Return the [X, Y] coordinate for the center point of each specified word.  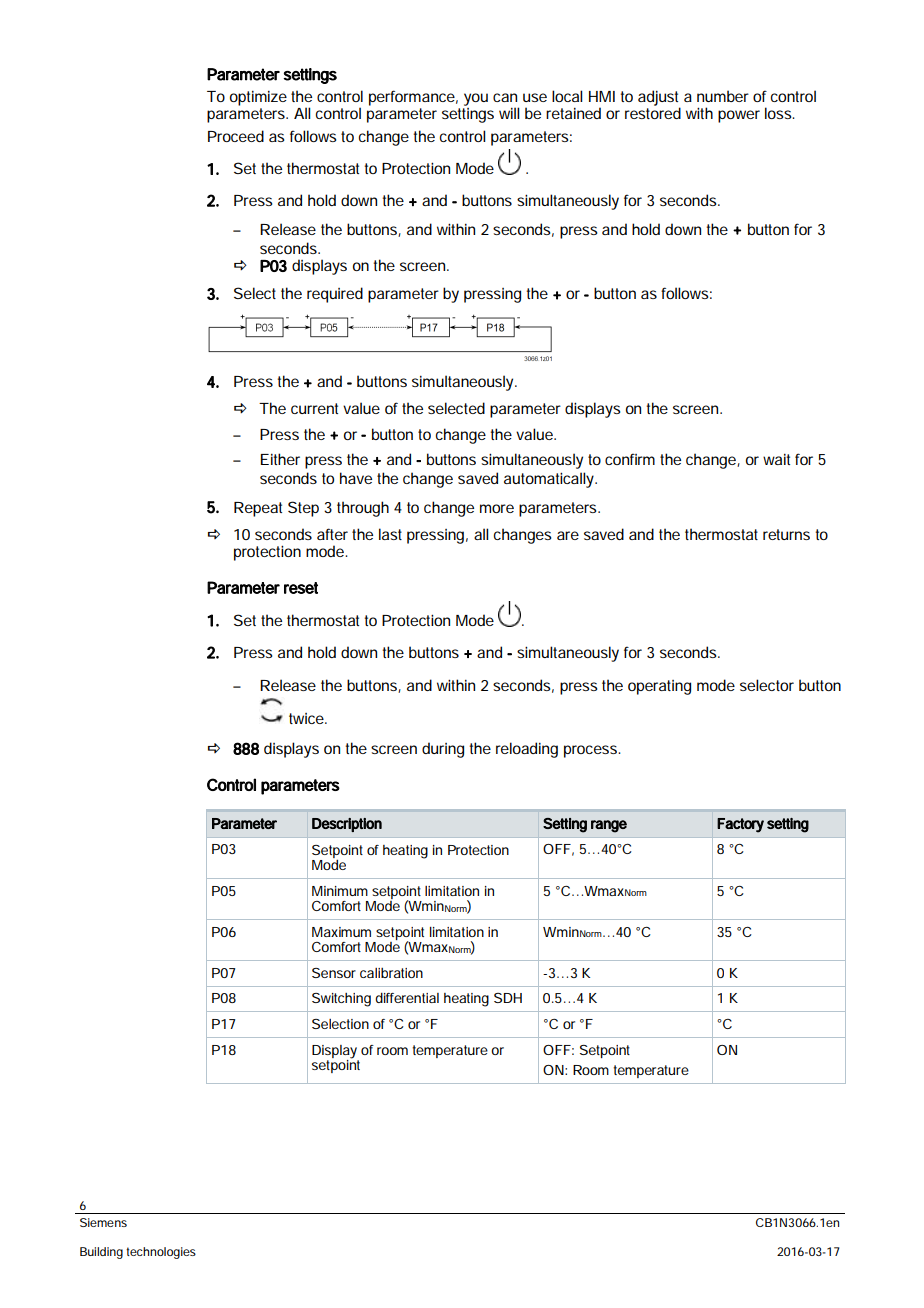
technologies [161, 1253]
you [476, 99]
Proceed [236, 136]
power [739, 116]
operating [659, 687]
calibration [391, 973]
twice [307, 718]
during [443, 750]
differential [407, 997]
